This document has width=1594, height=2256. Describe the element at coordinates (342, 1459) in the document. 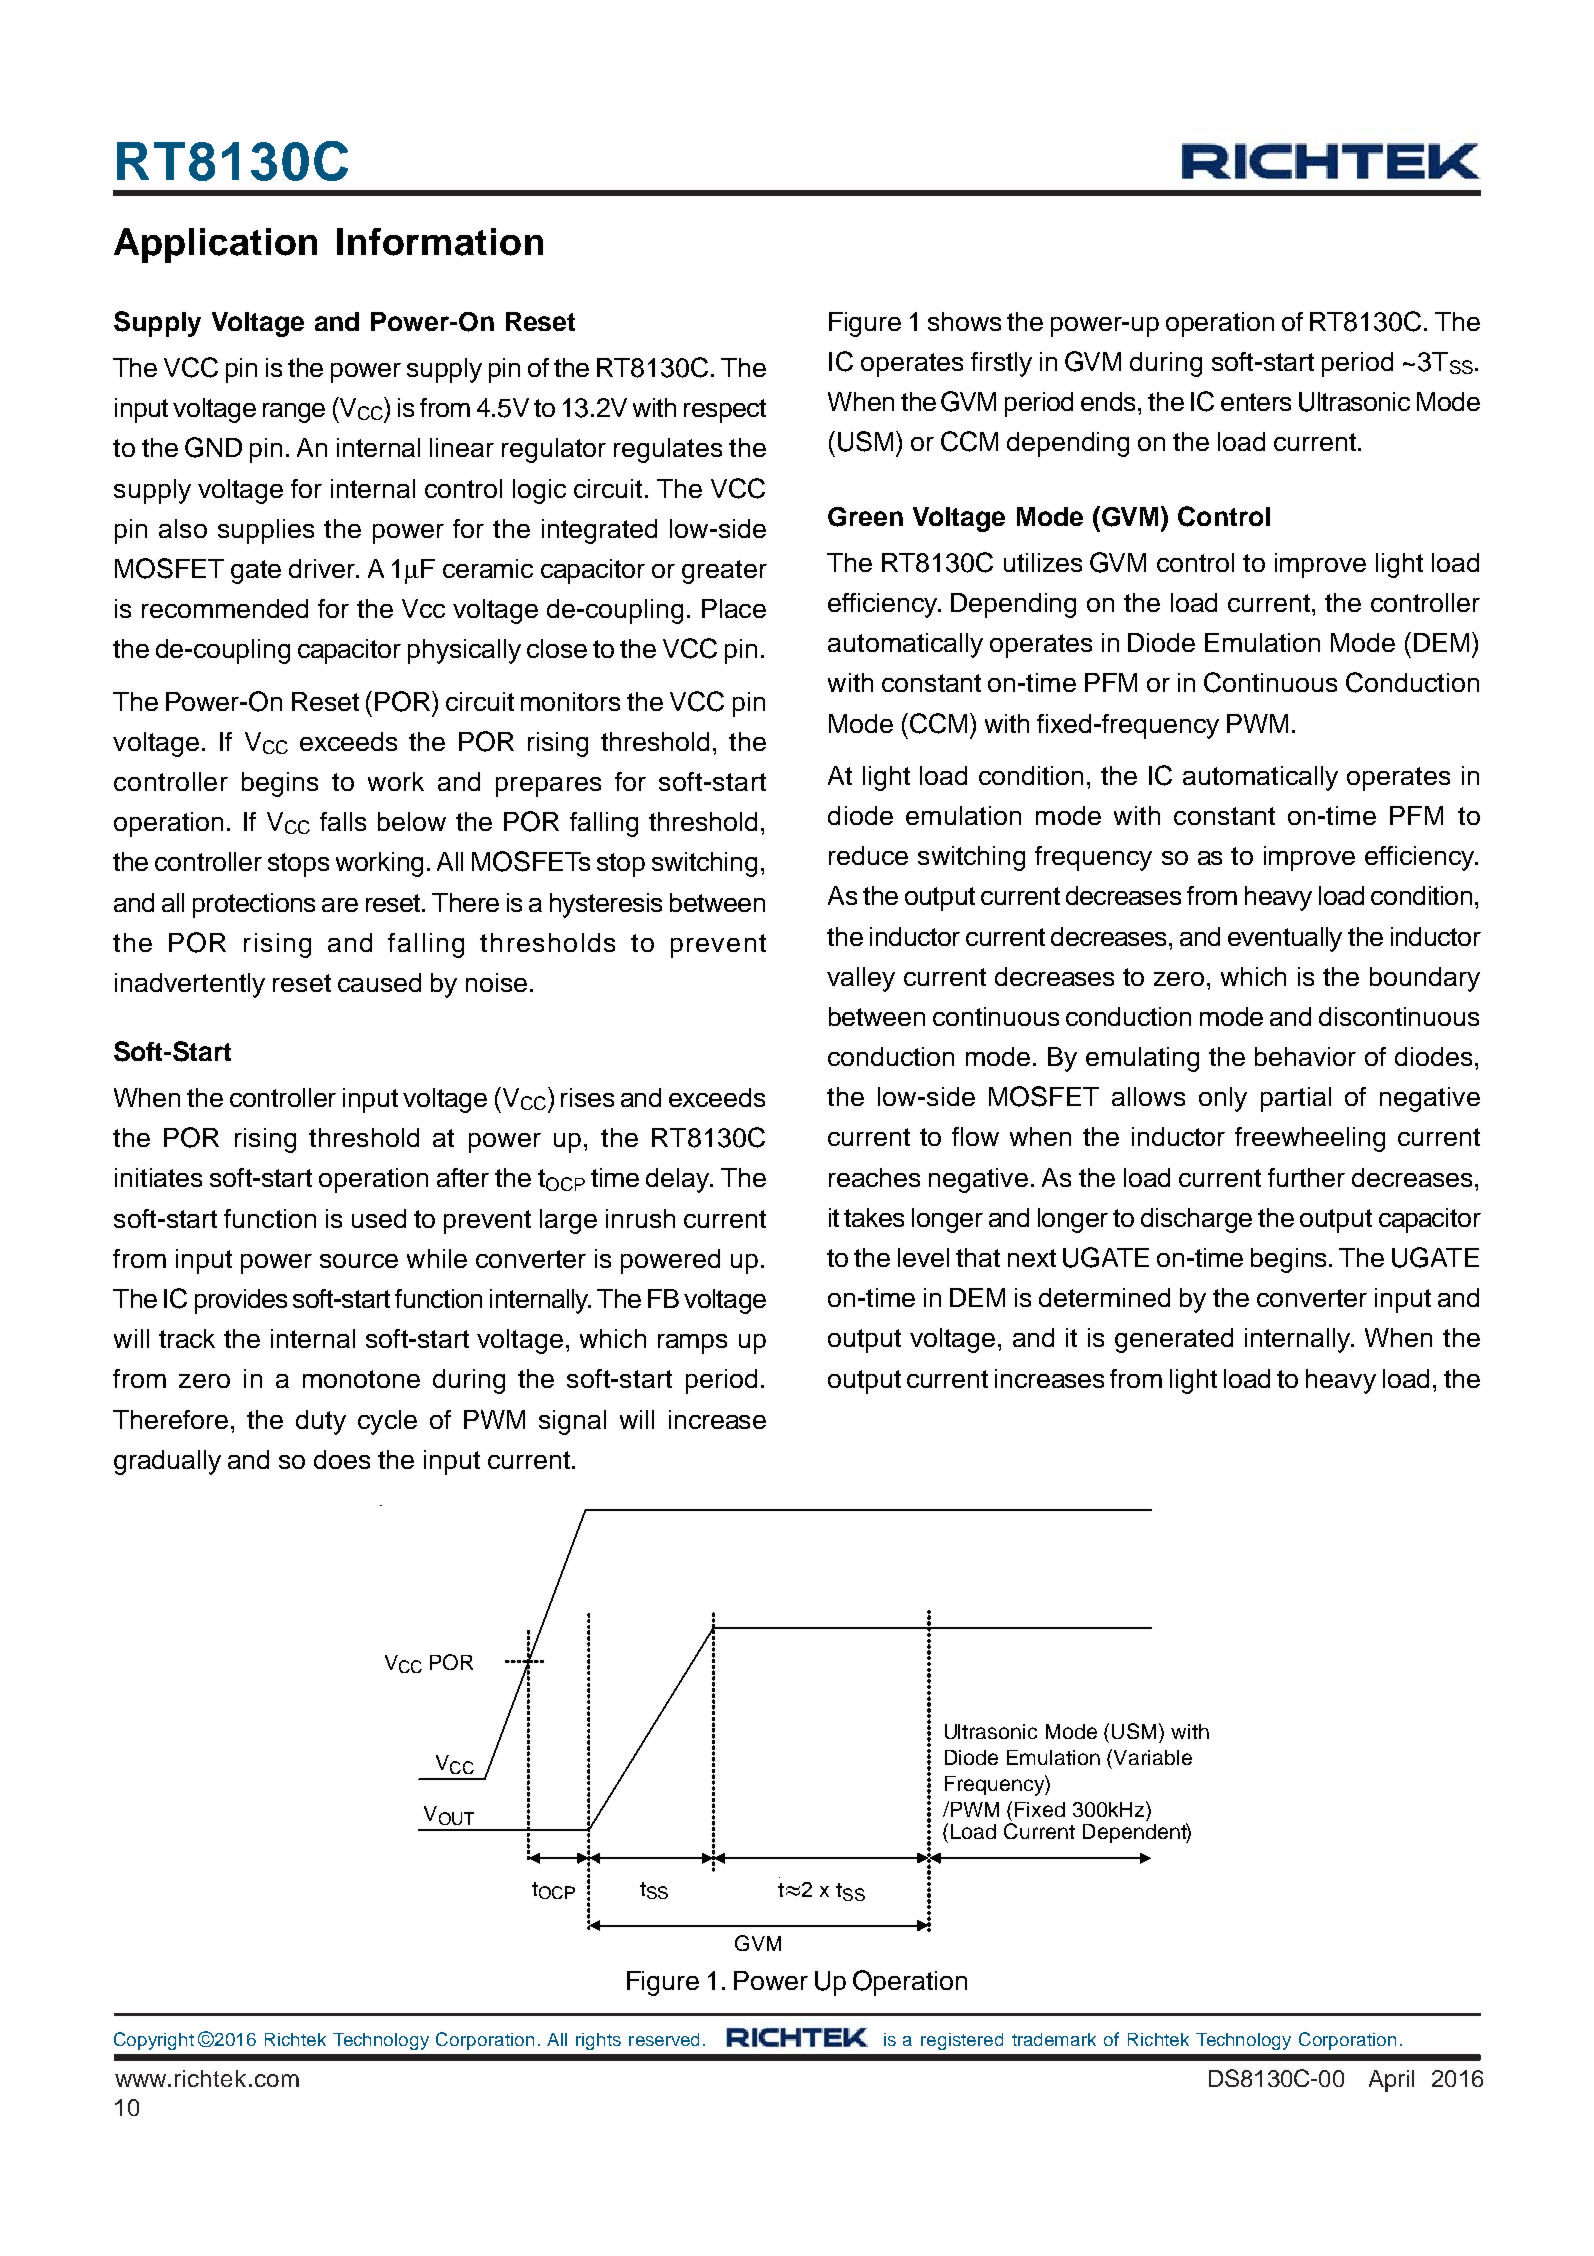

I see `does` at that location.
